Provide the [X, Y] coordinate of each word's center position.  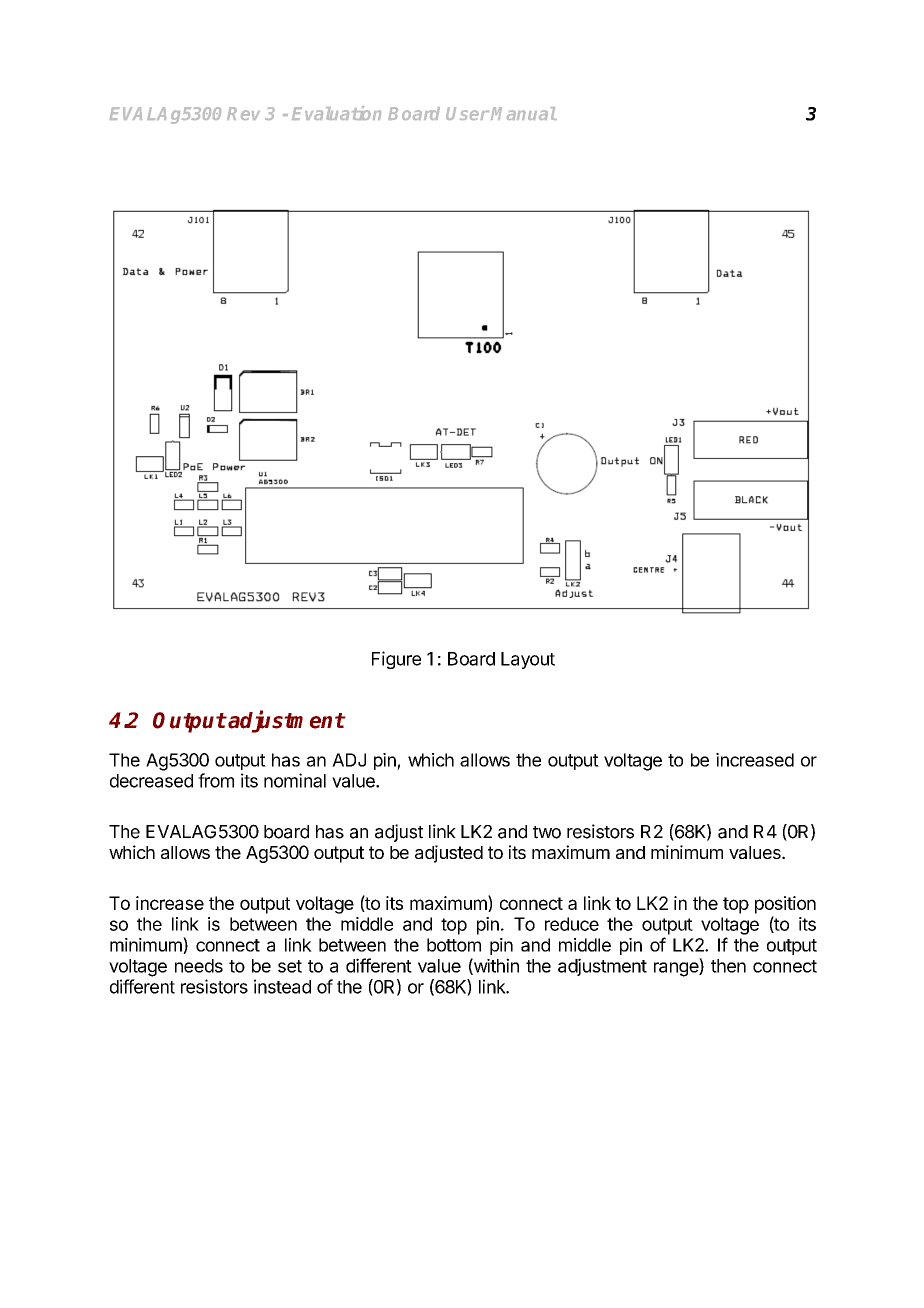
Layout [528, 660]
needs [199, 966]
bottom [454, 945]
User [467, 113]
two [547, 832]
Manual [524, 113]
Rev [243, 113]
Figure [396, 660]
